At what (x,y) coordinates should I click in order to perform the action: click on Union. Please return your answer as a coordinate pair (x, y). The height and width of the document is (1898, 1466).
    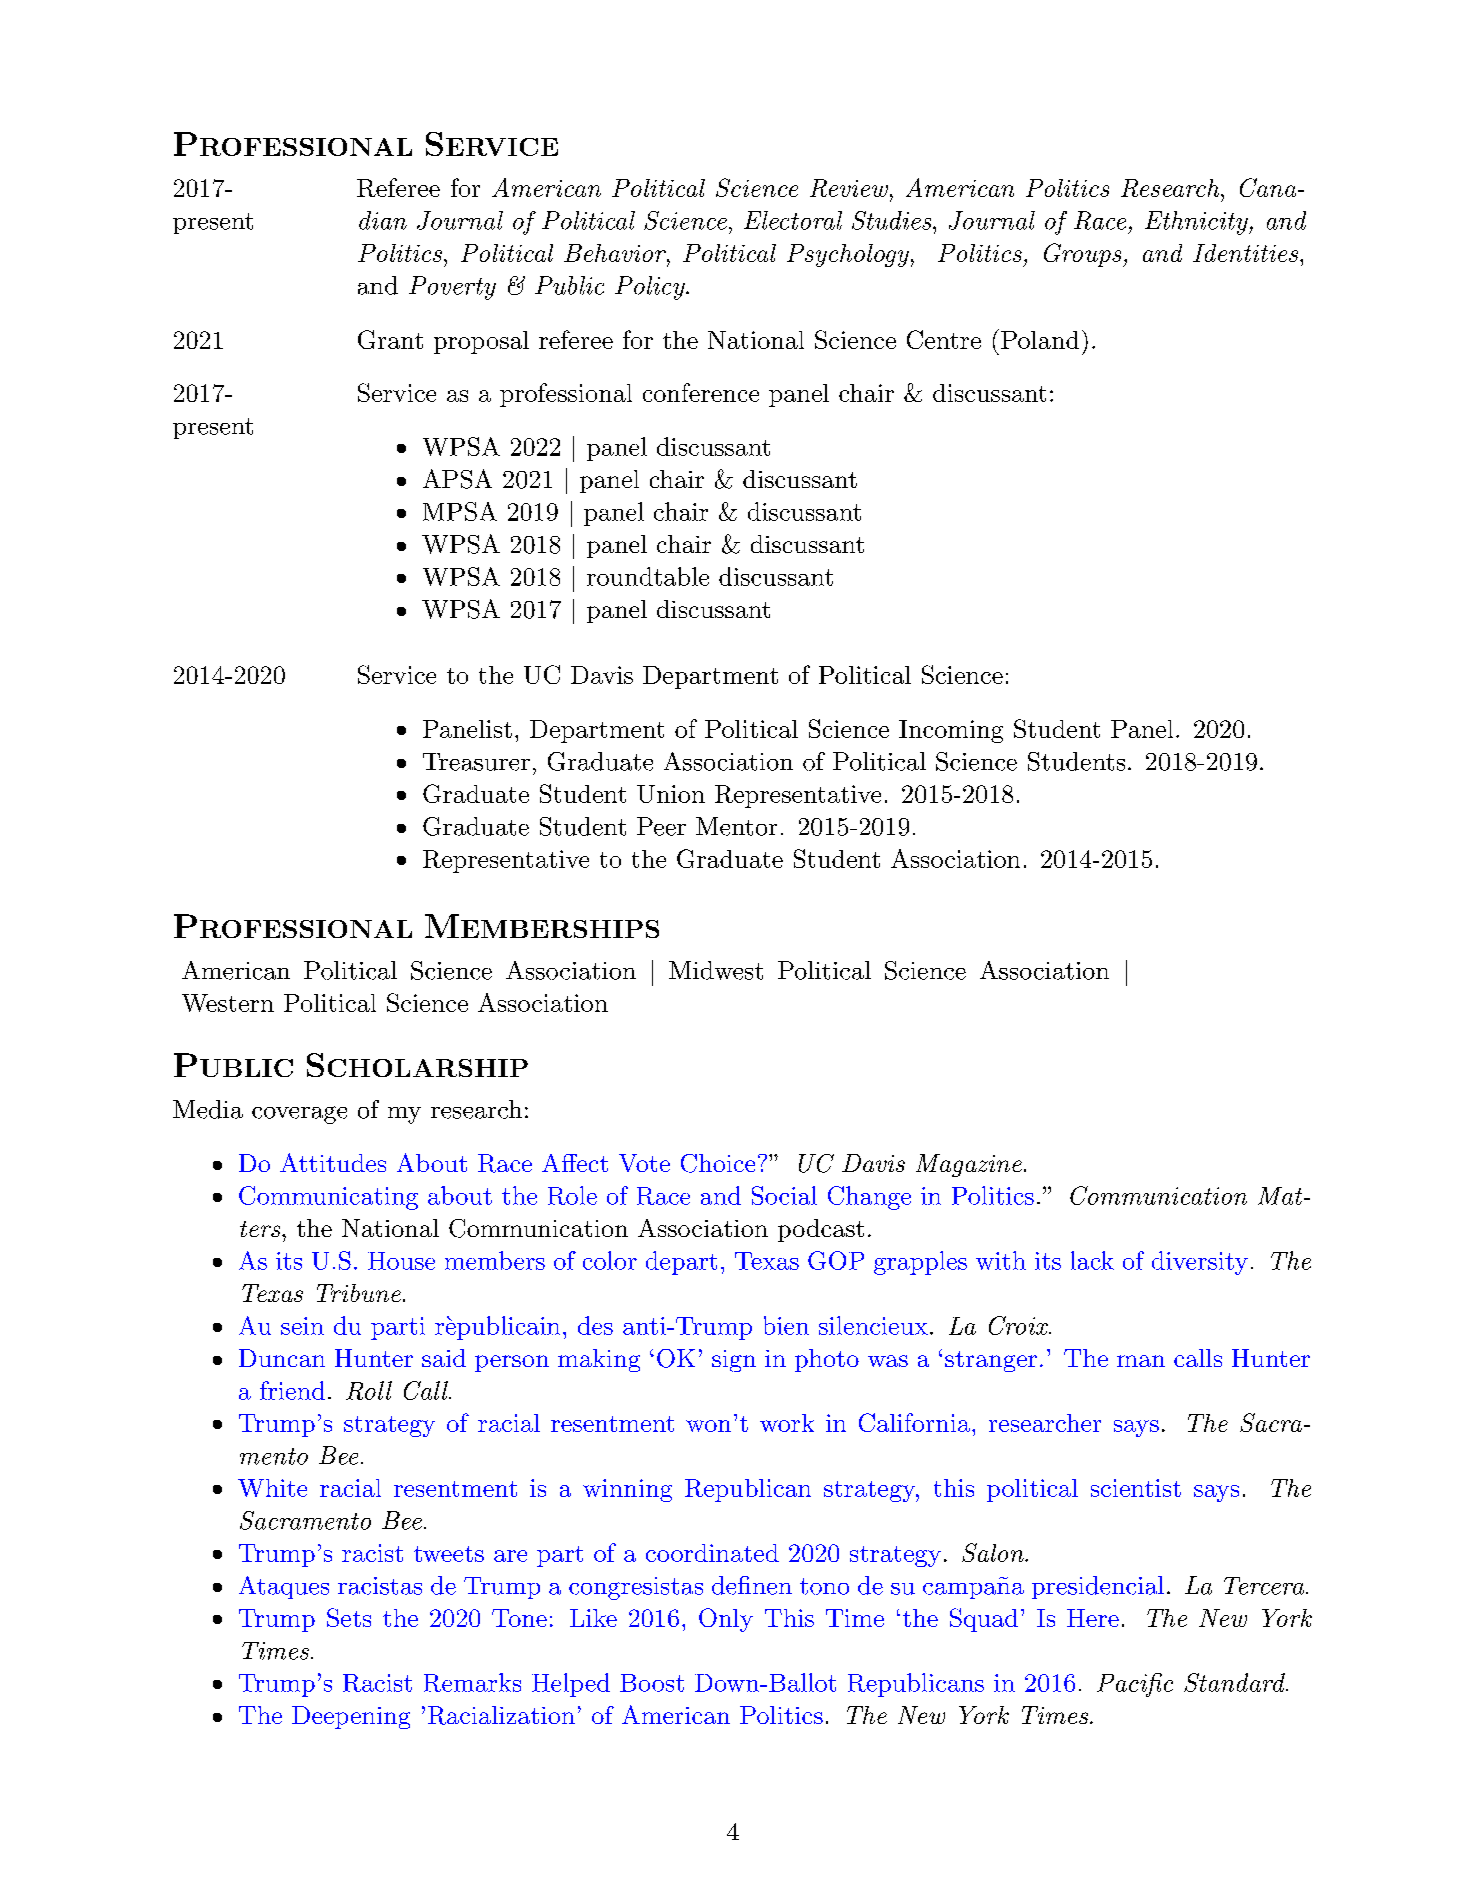
    Looking at the image, I should click on (671, 794).
